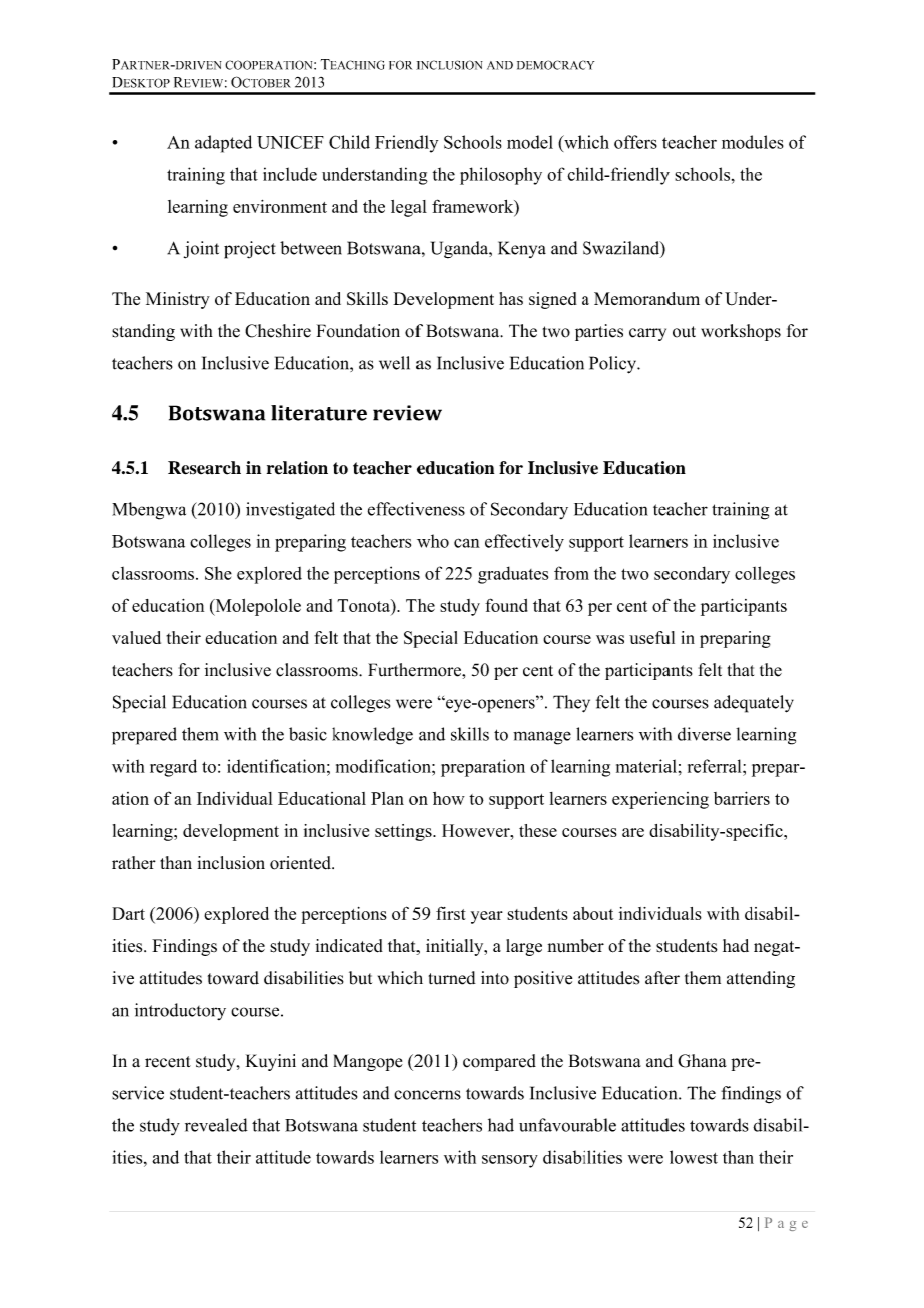  I want to click on Policy, so click(613, 365).
